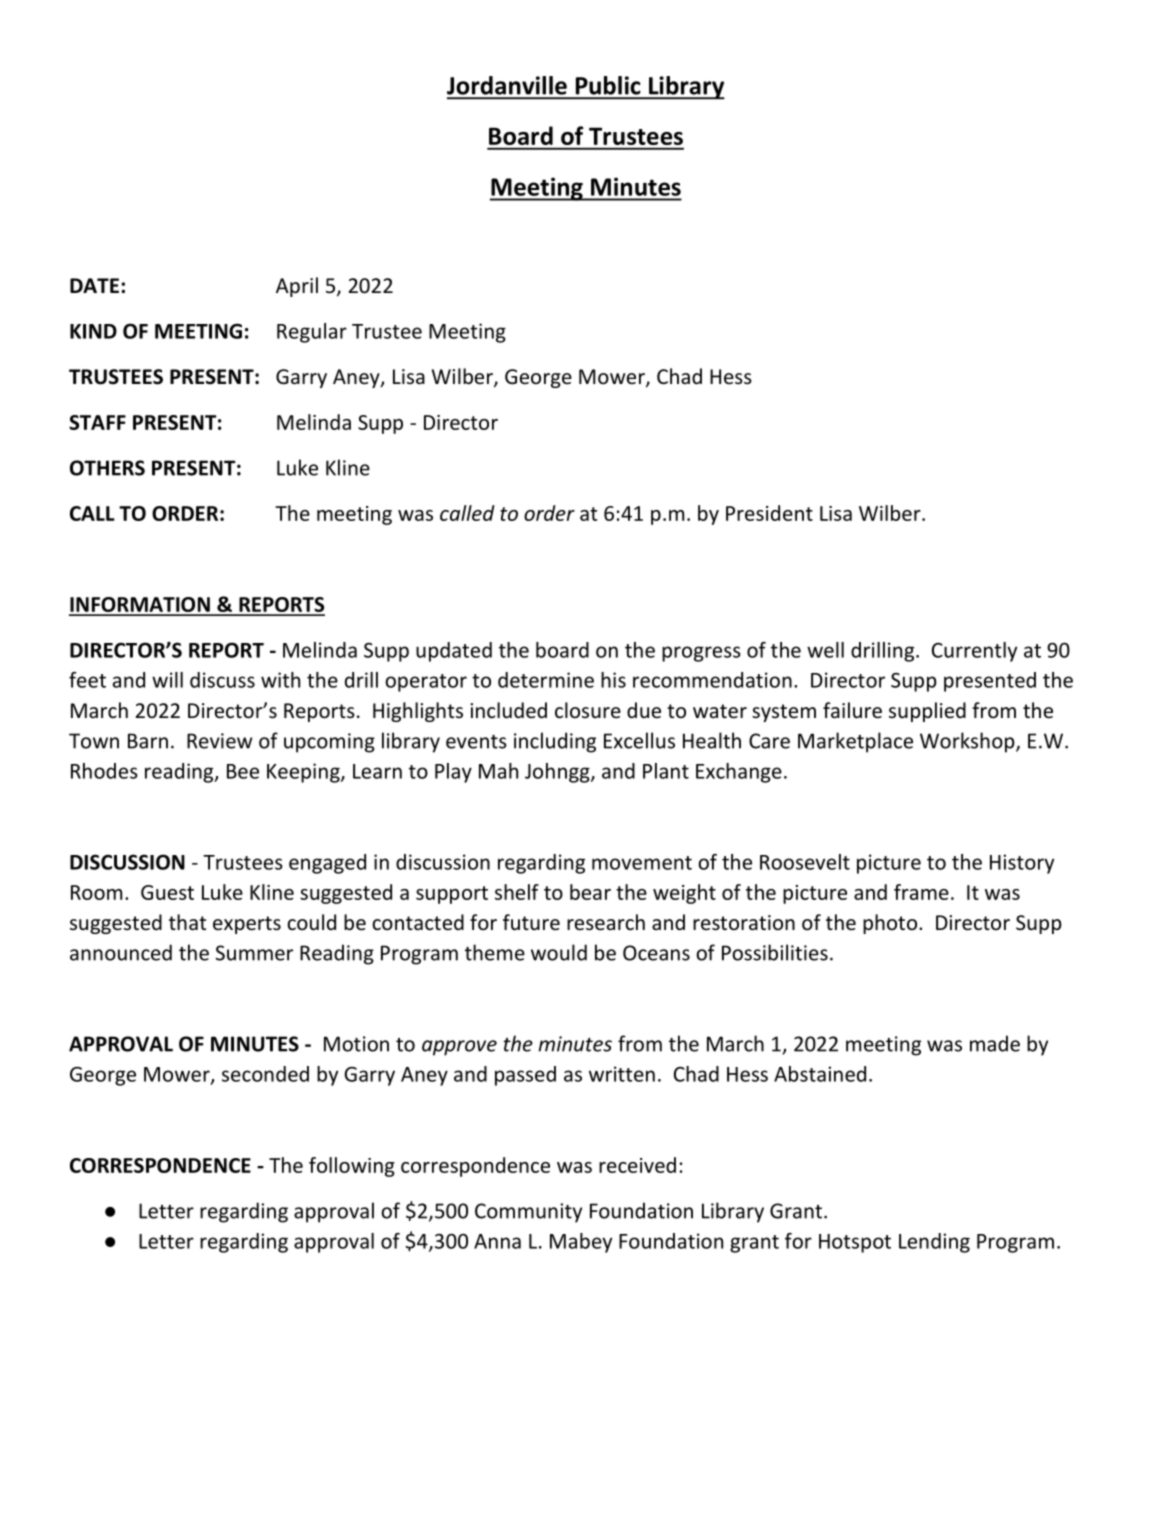  I want to click on KIND, so click(93, 331).
